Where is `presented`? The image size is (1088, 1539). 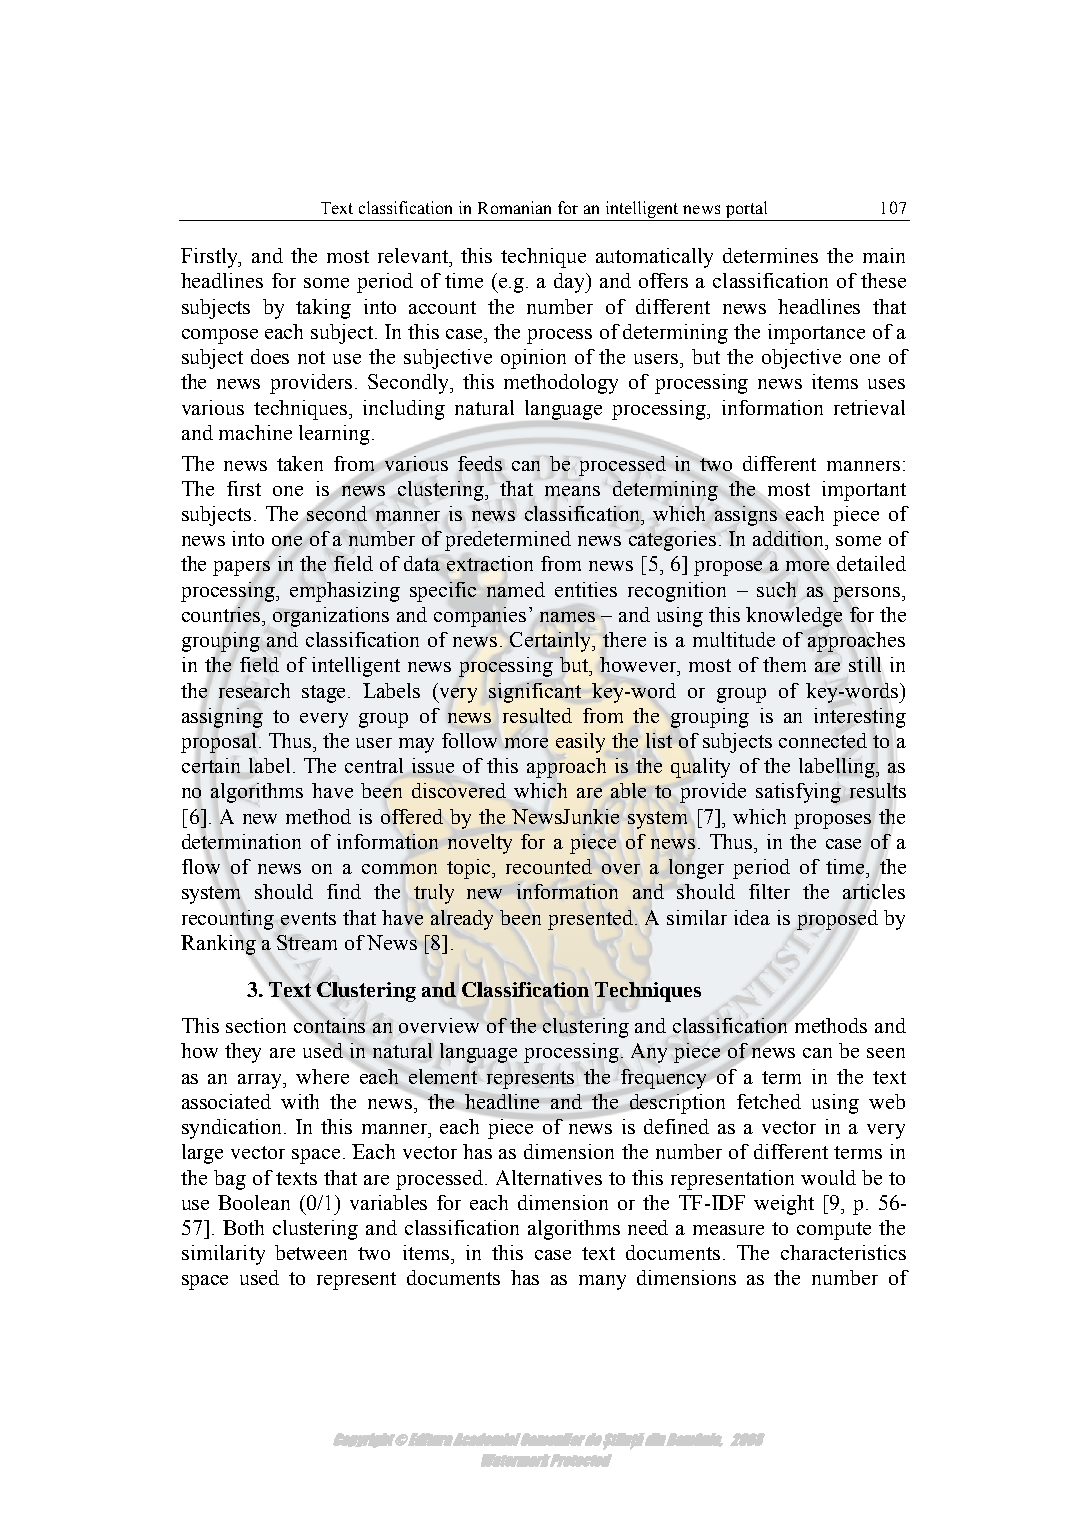 presented is located at coordinates (592, 920).
